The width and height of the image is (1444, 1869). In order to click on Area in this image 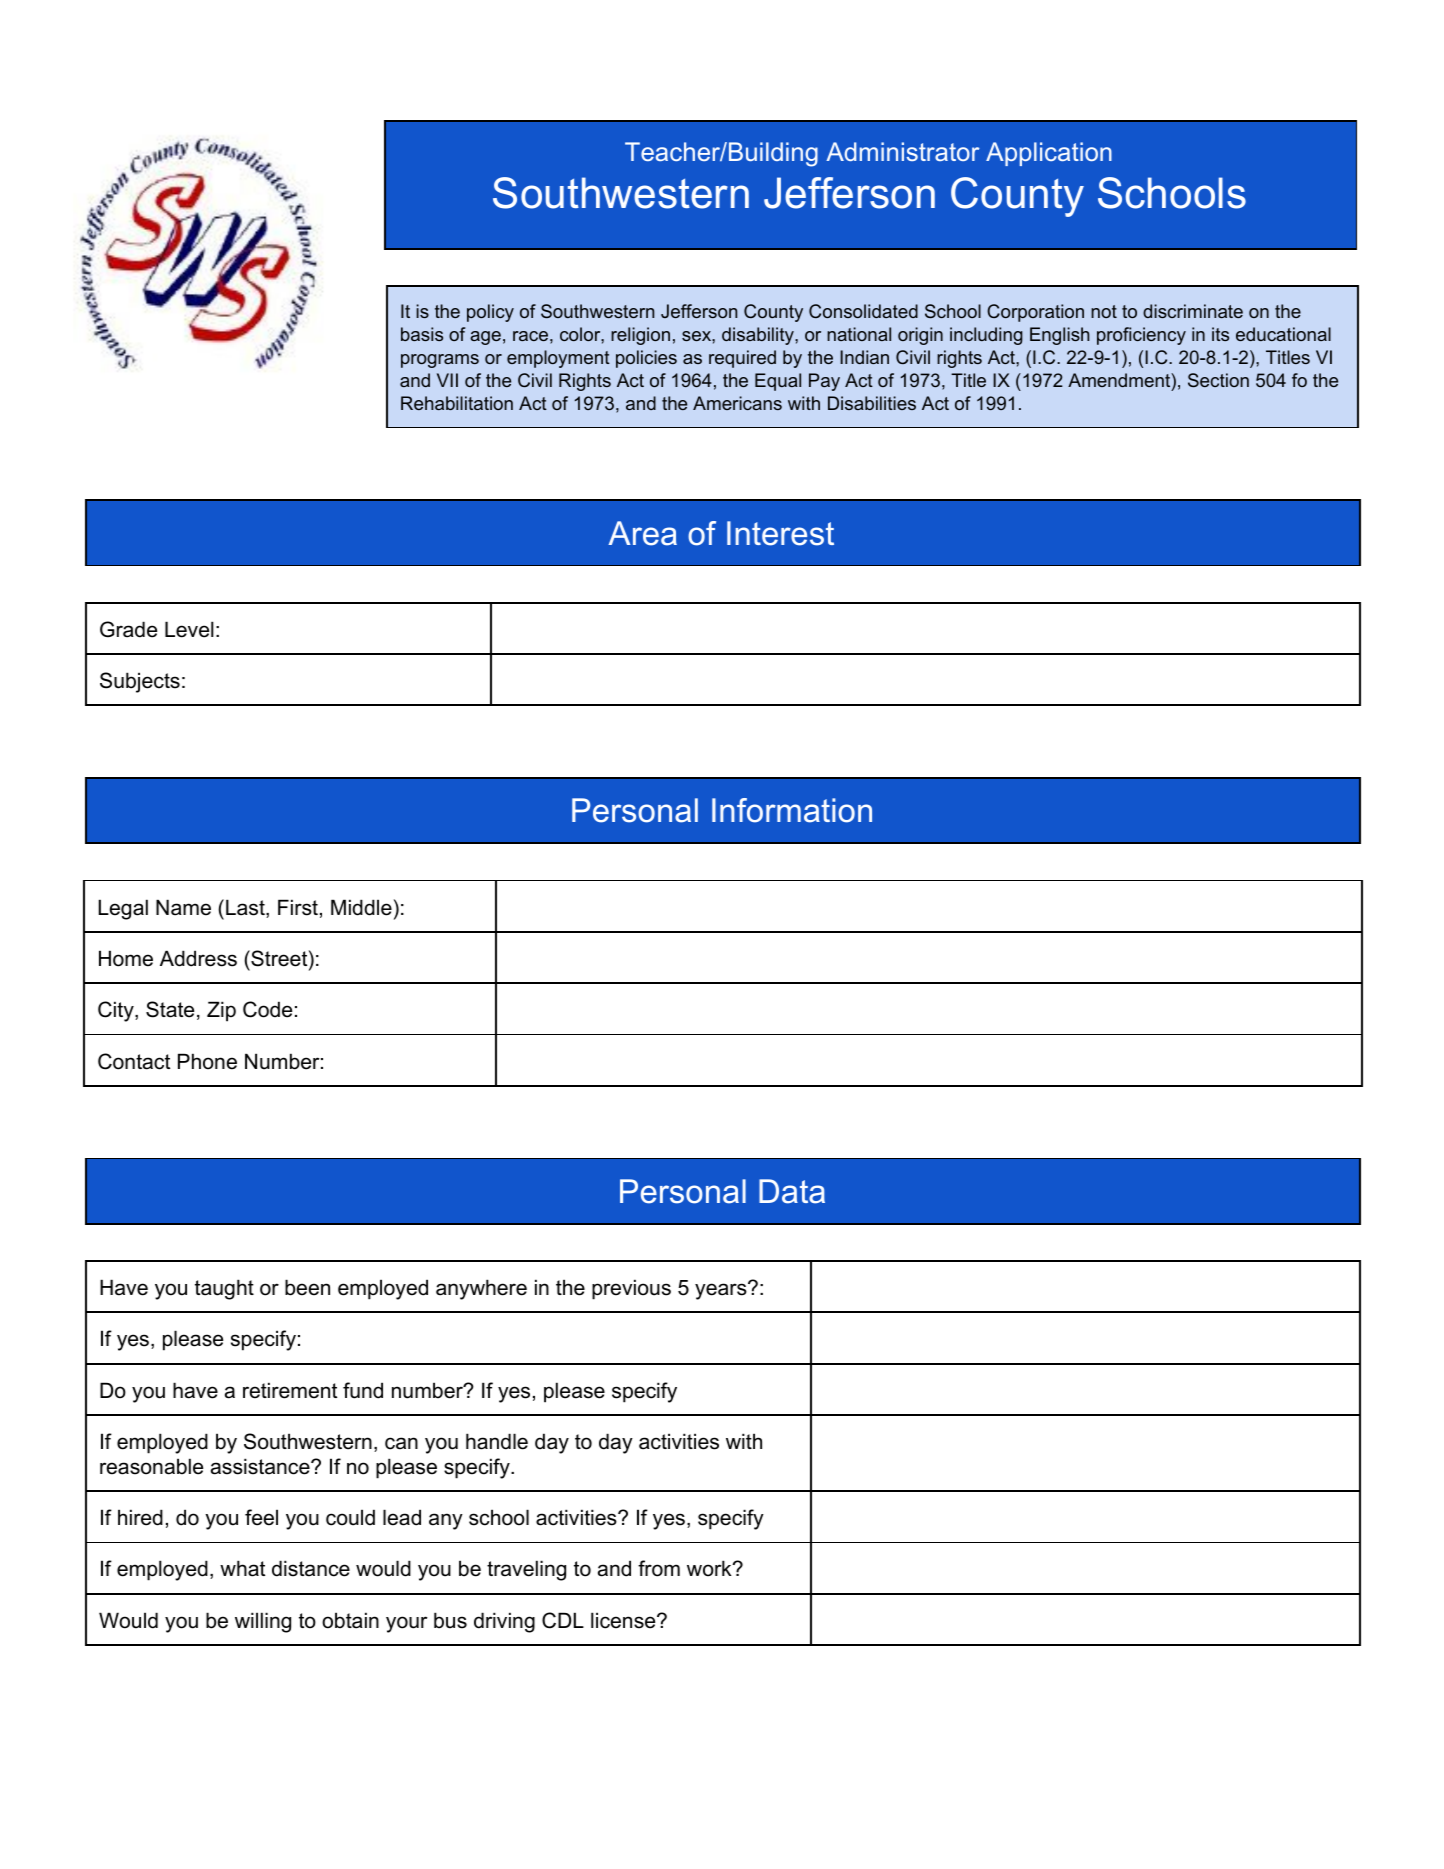, I will do `click(642, 533)`.
